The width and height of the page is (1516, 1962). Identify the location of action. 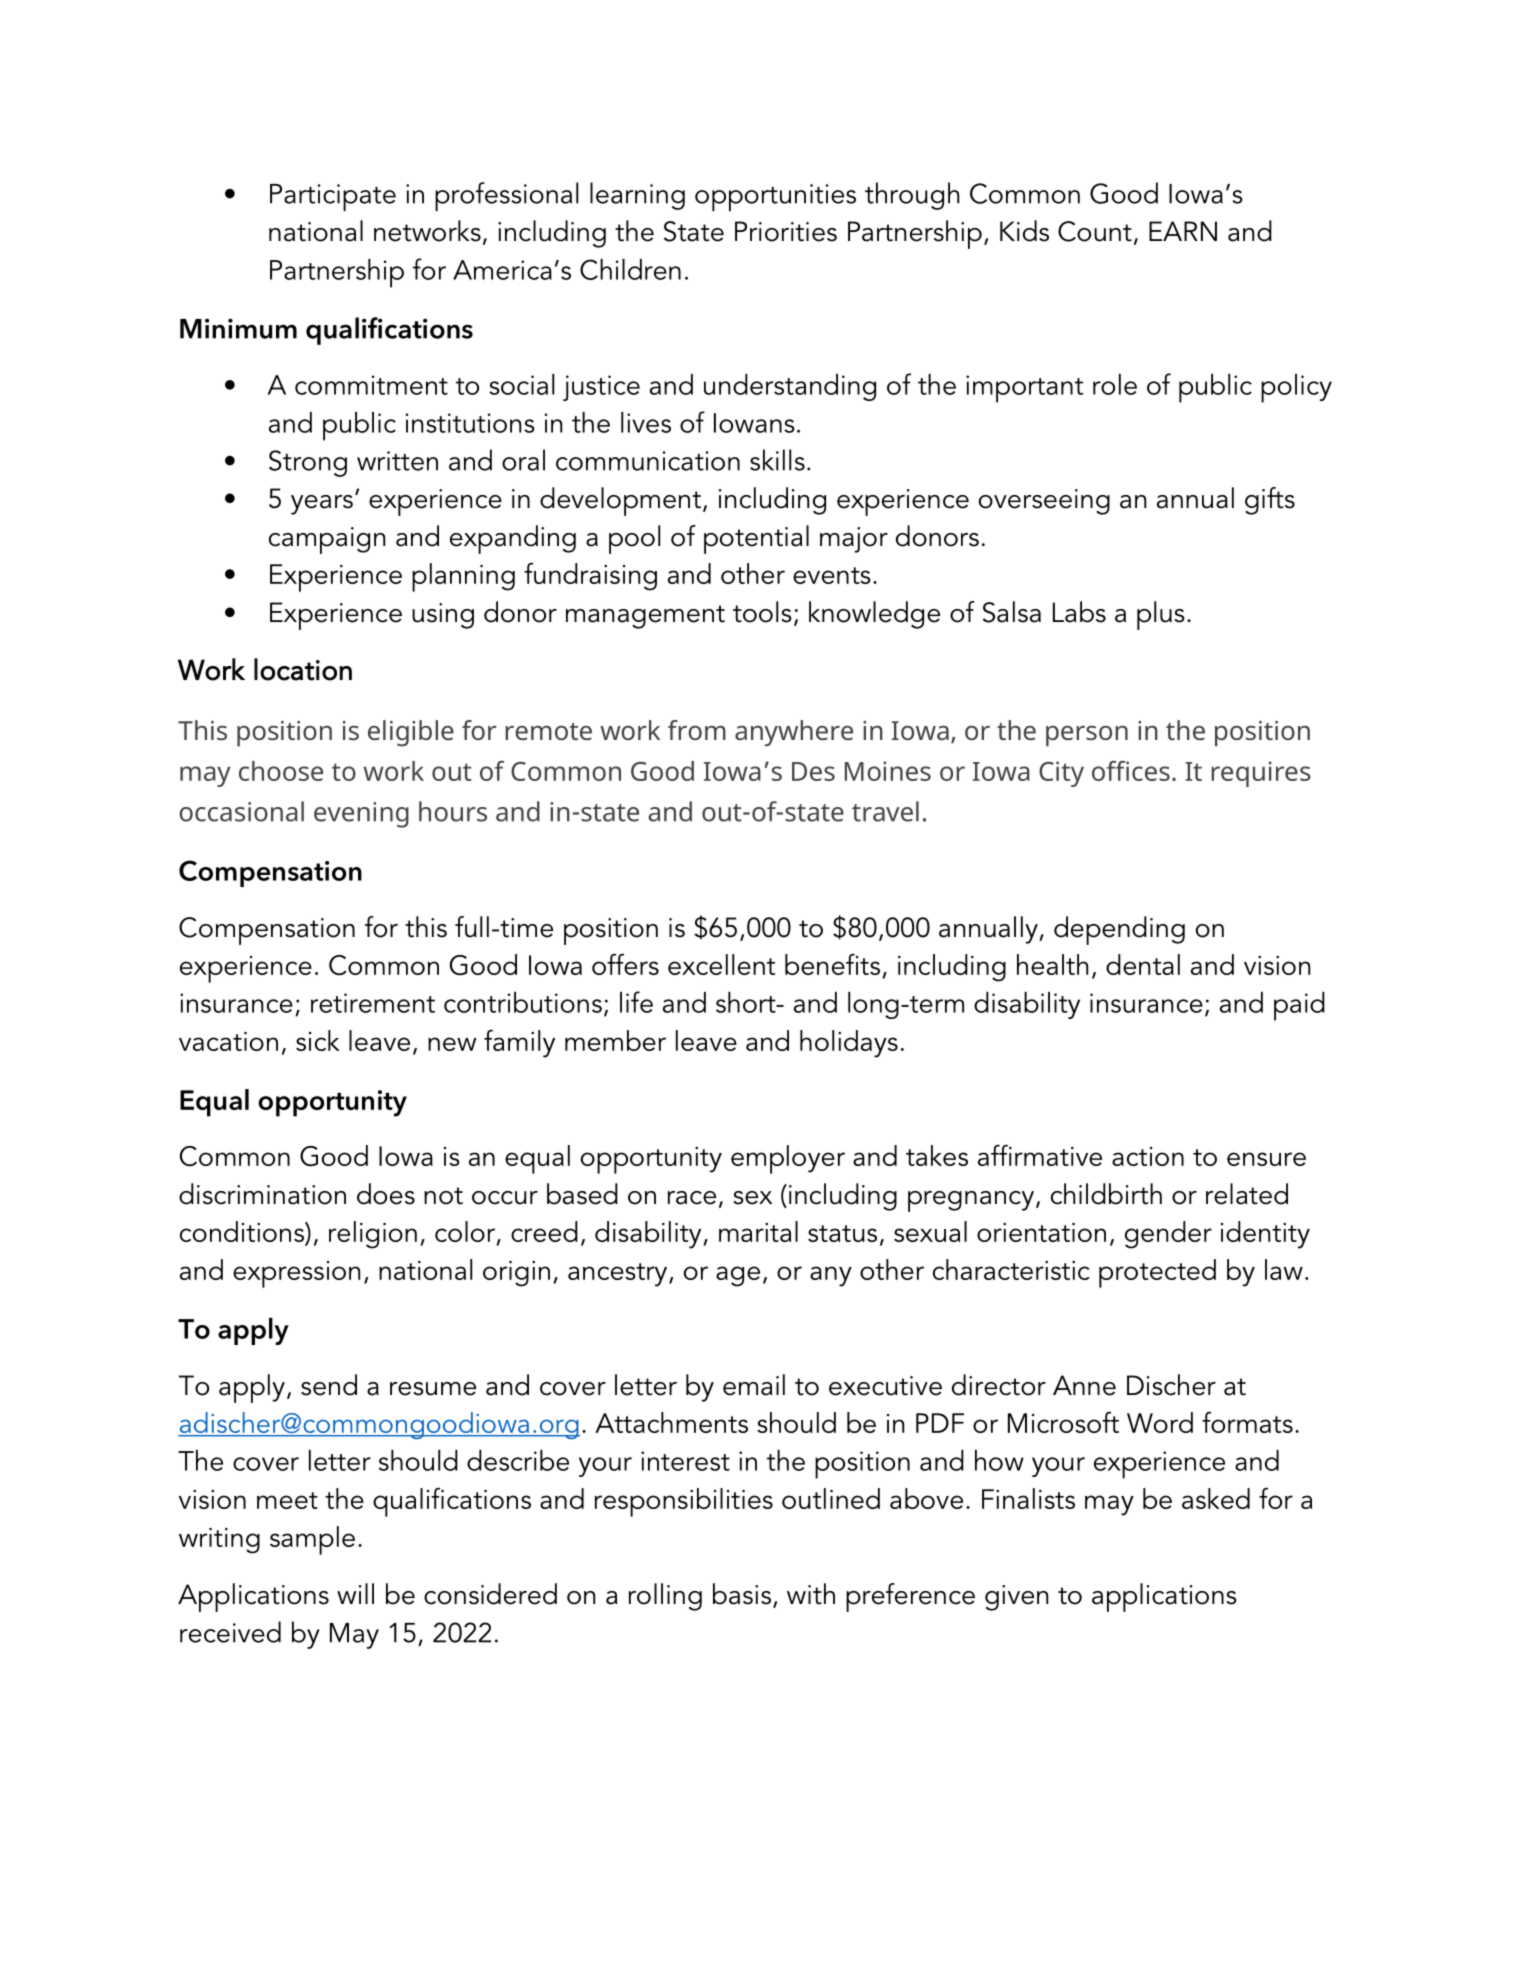
(1148, 1156).
